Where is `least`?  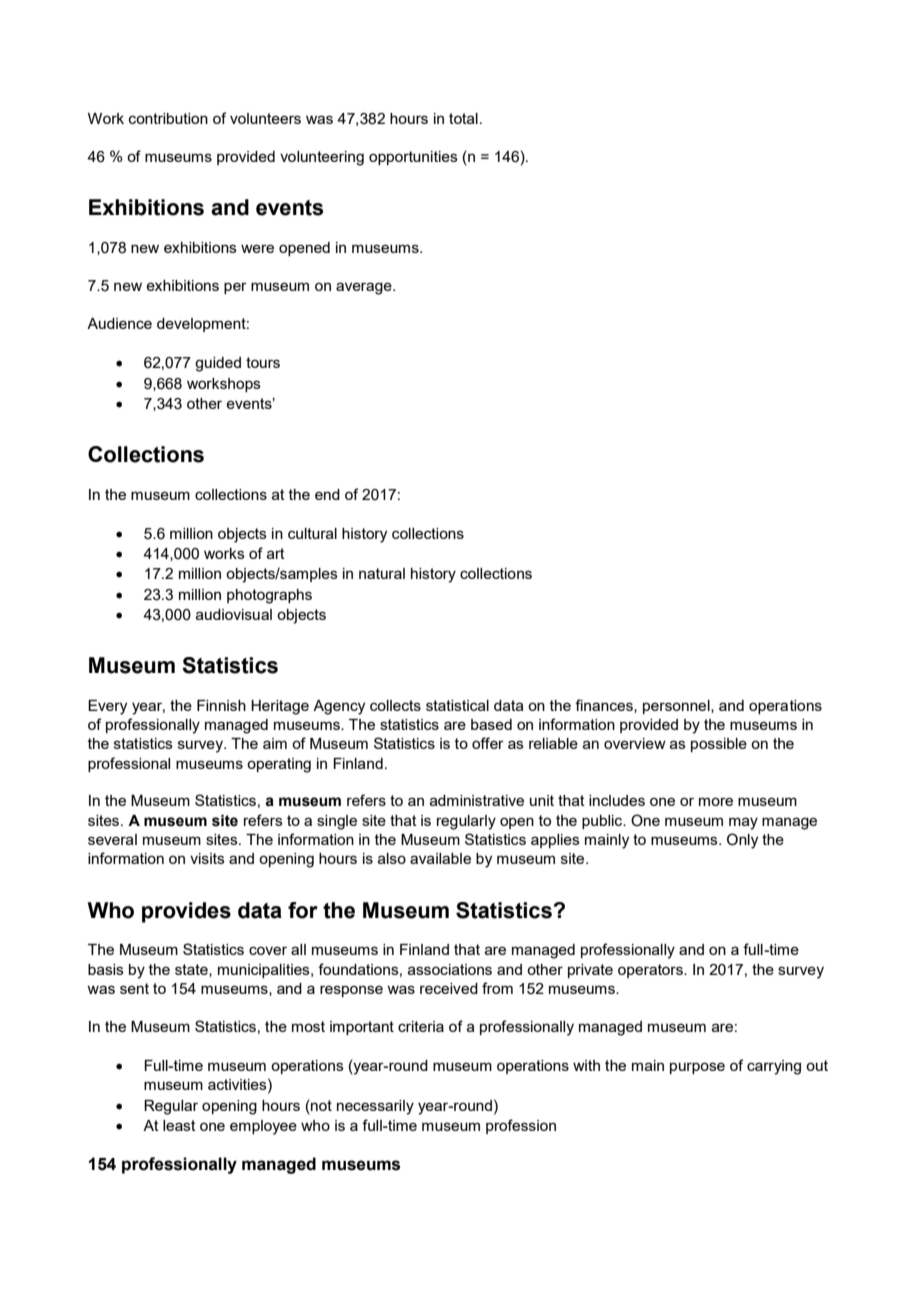 least is located at coordinates (179, 1125).
